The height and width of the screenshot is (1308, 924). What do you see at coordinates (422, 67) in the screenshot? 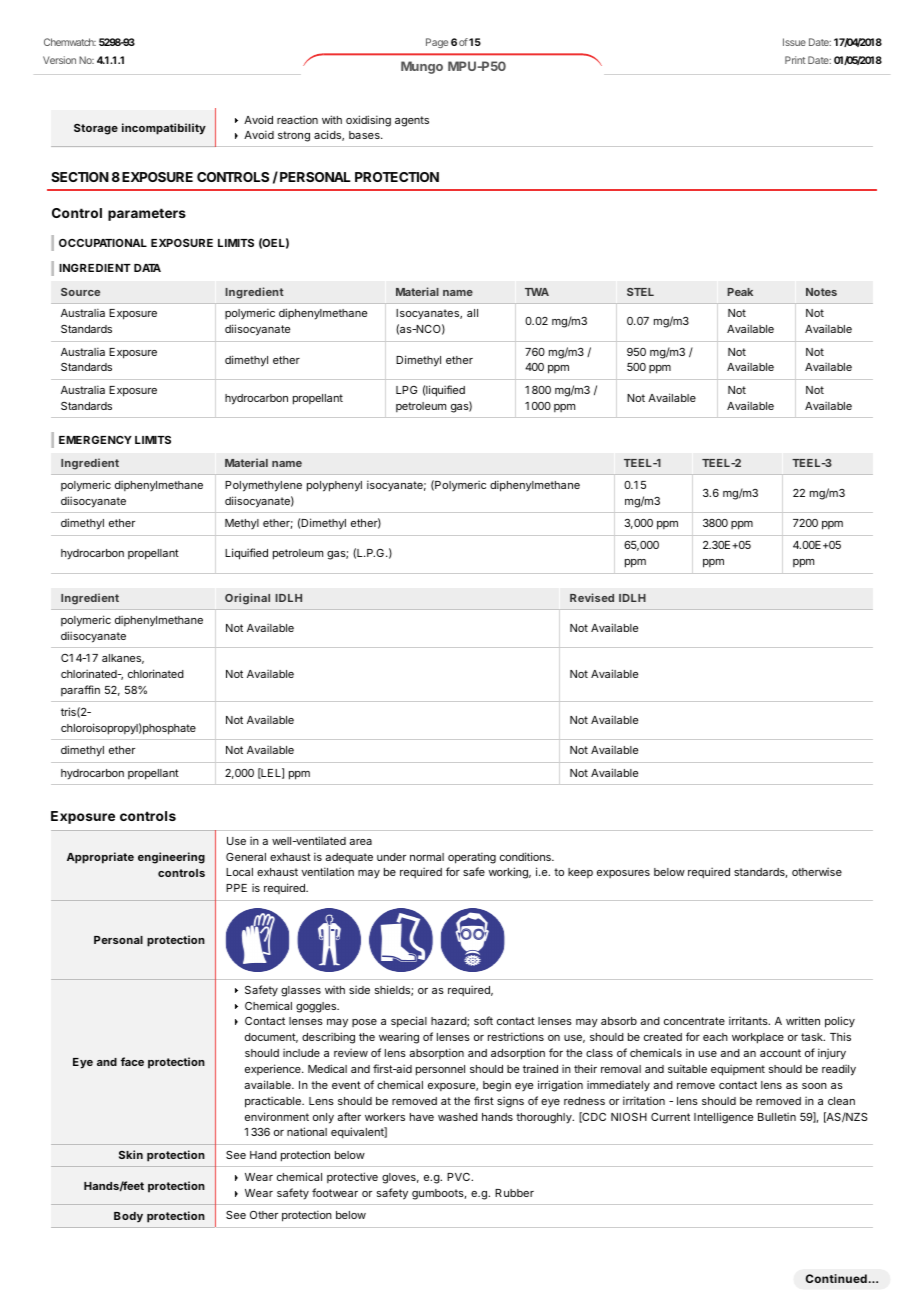
I see `Mungo` at bounding box center [422, 67].
